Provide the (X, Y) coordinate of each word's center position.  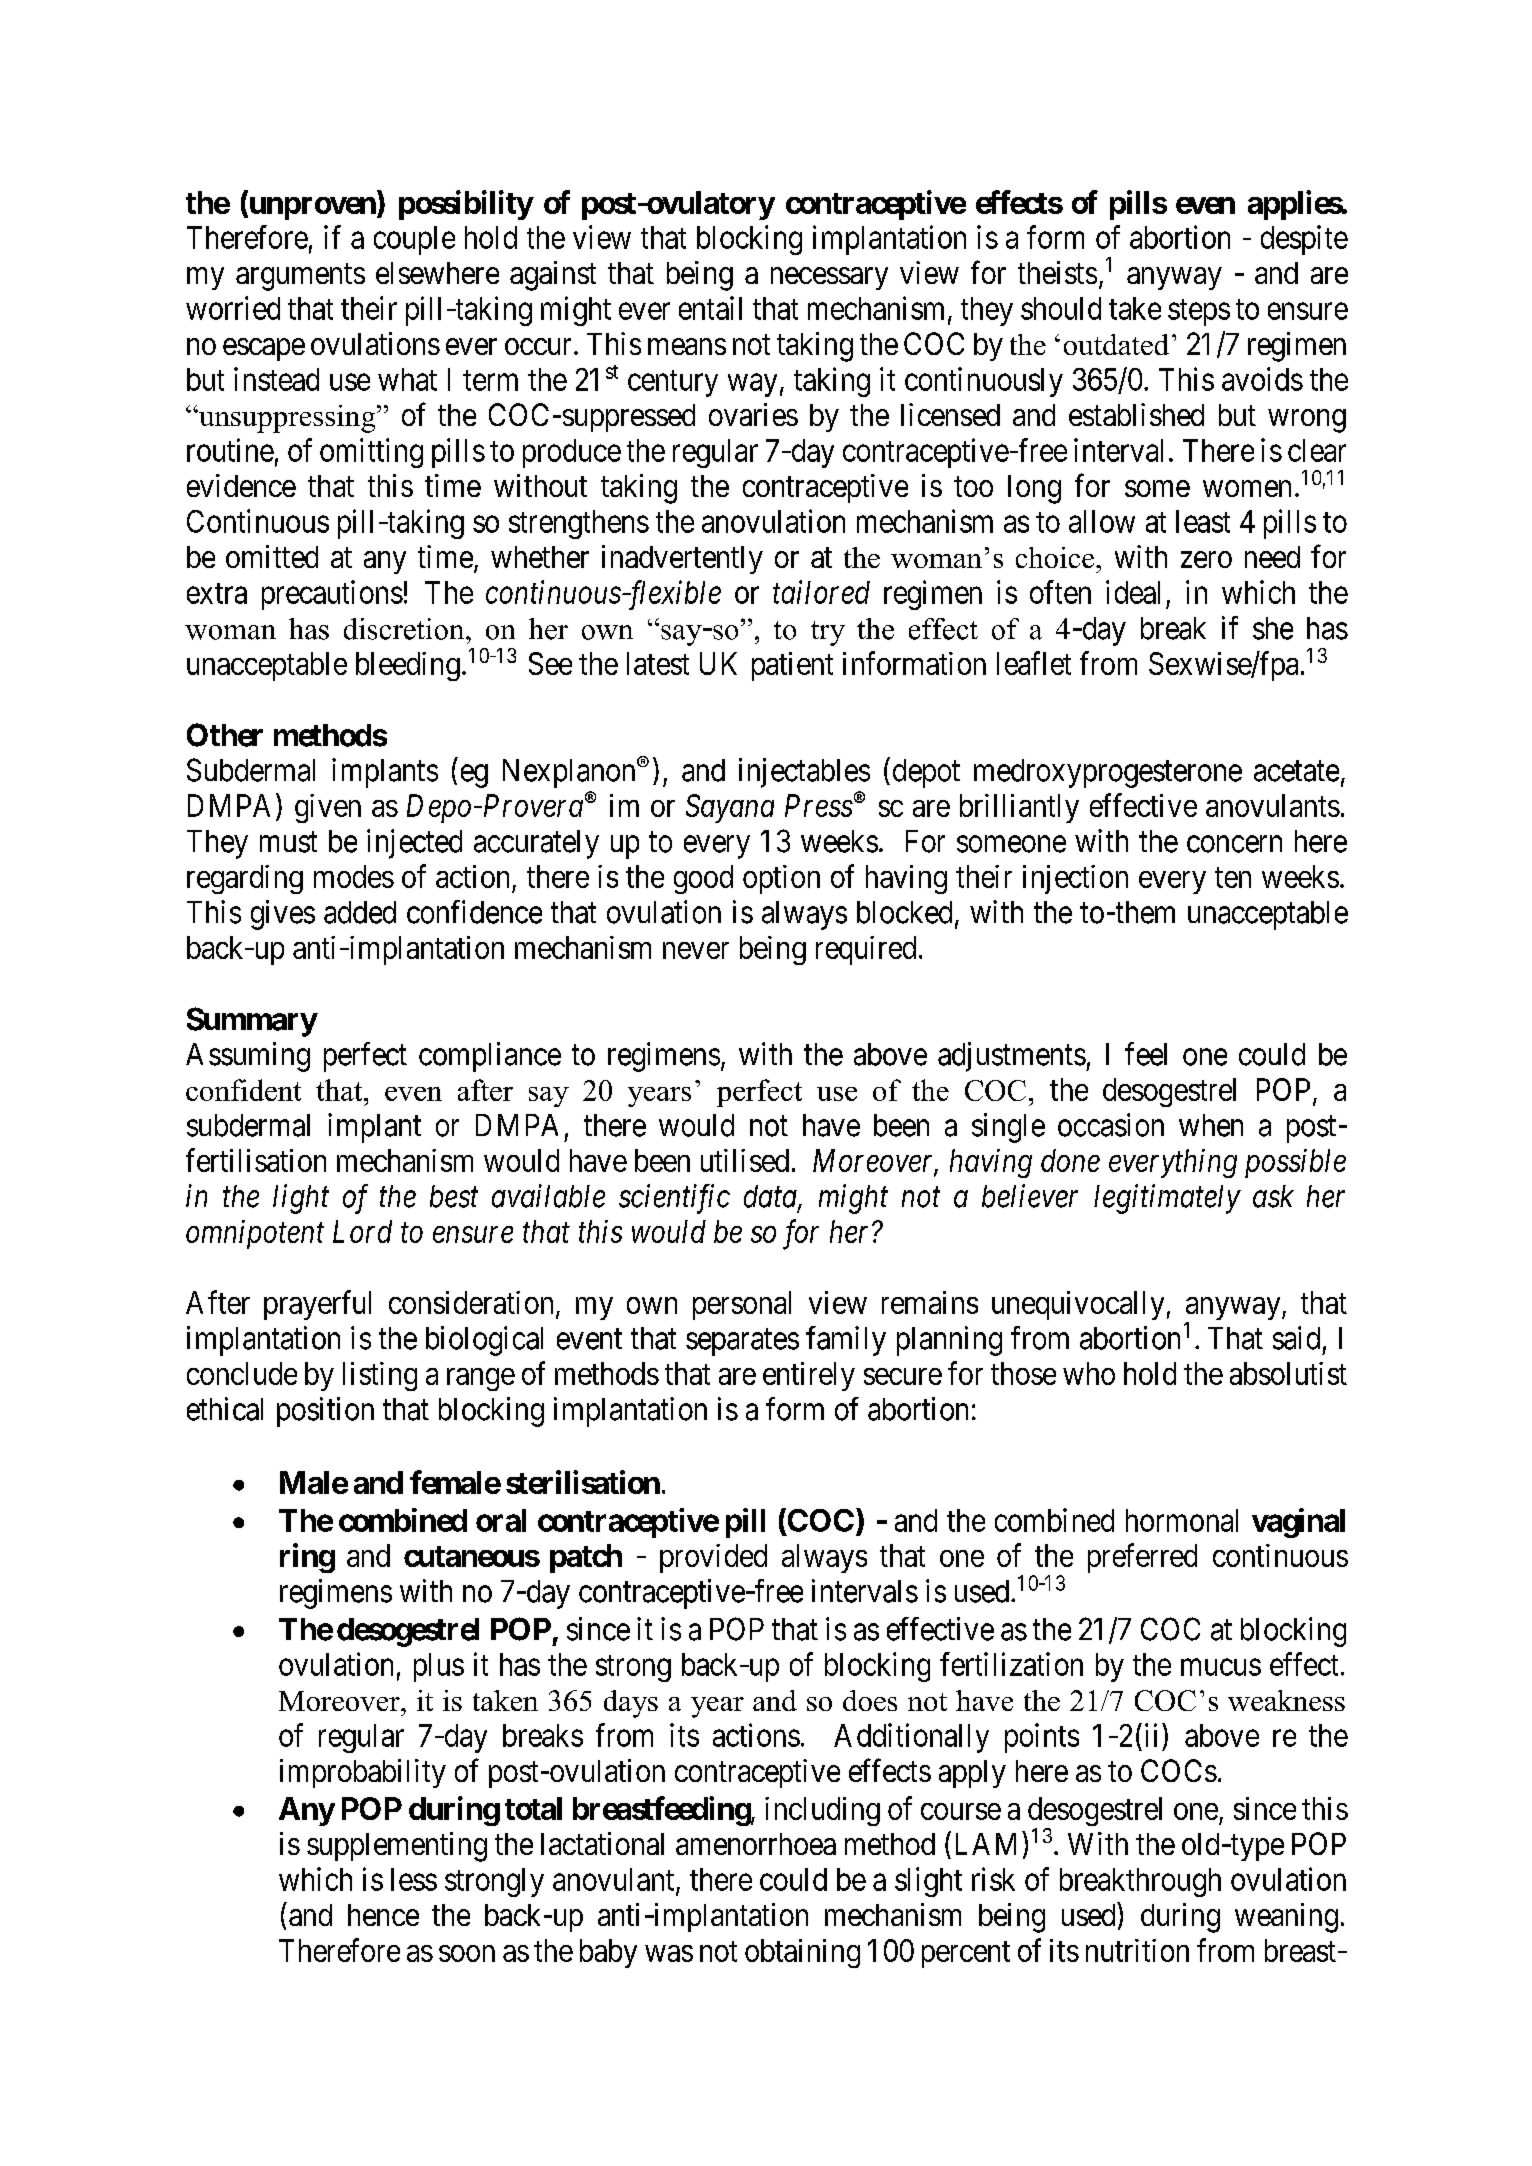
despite (1304, 240)
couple (414, 240)
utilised (745, 1160)
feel (1146, 1054)
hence (383, 1915)
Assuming (248, 1057)
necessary (829, 278)
